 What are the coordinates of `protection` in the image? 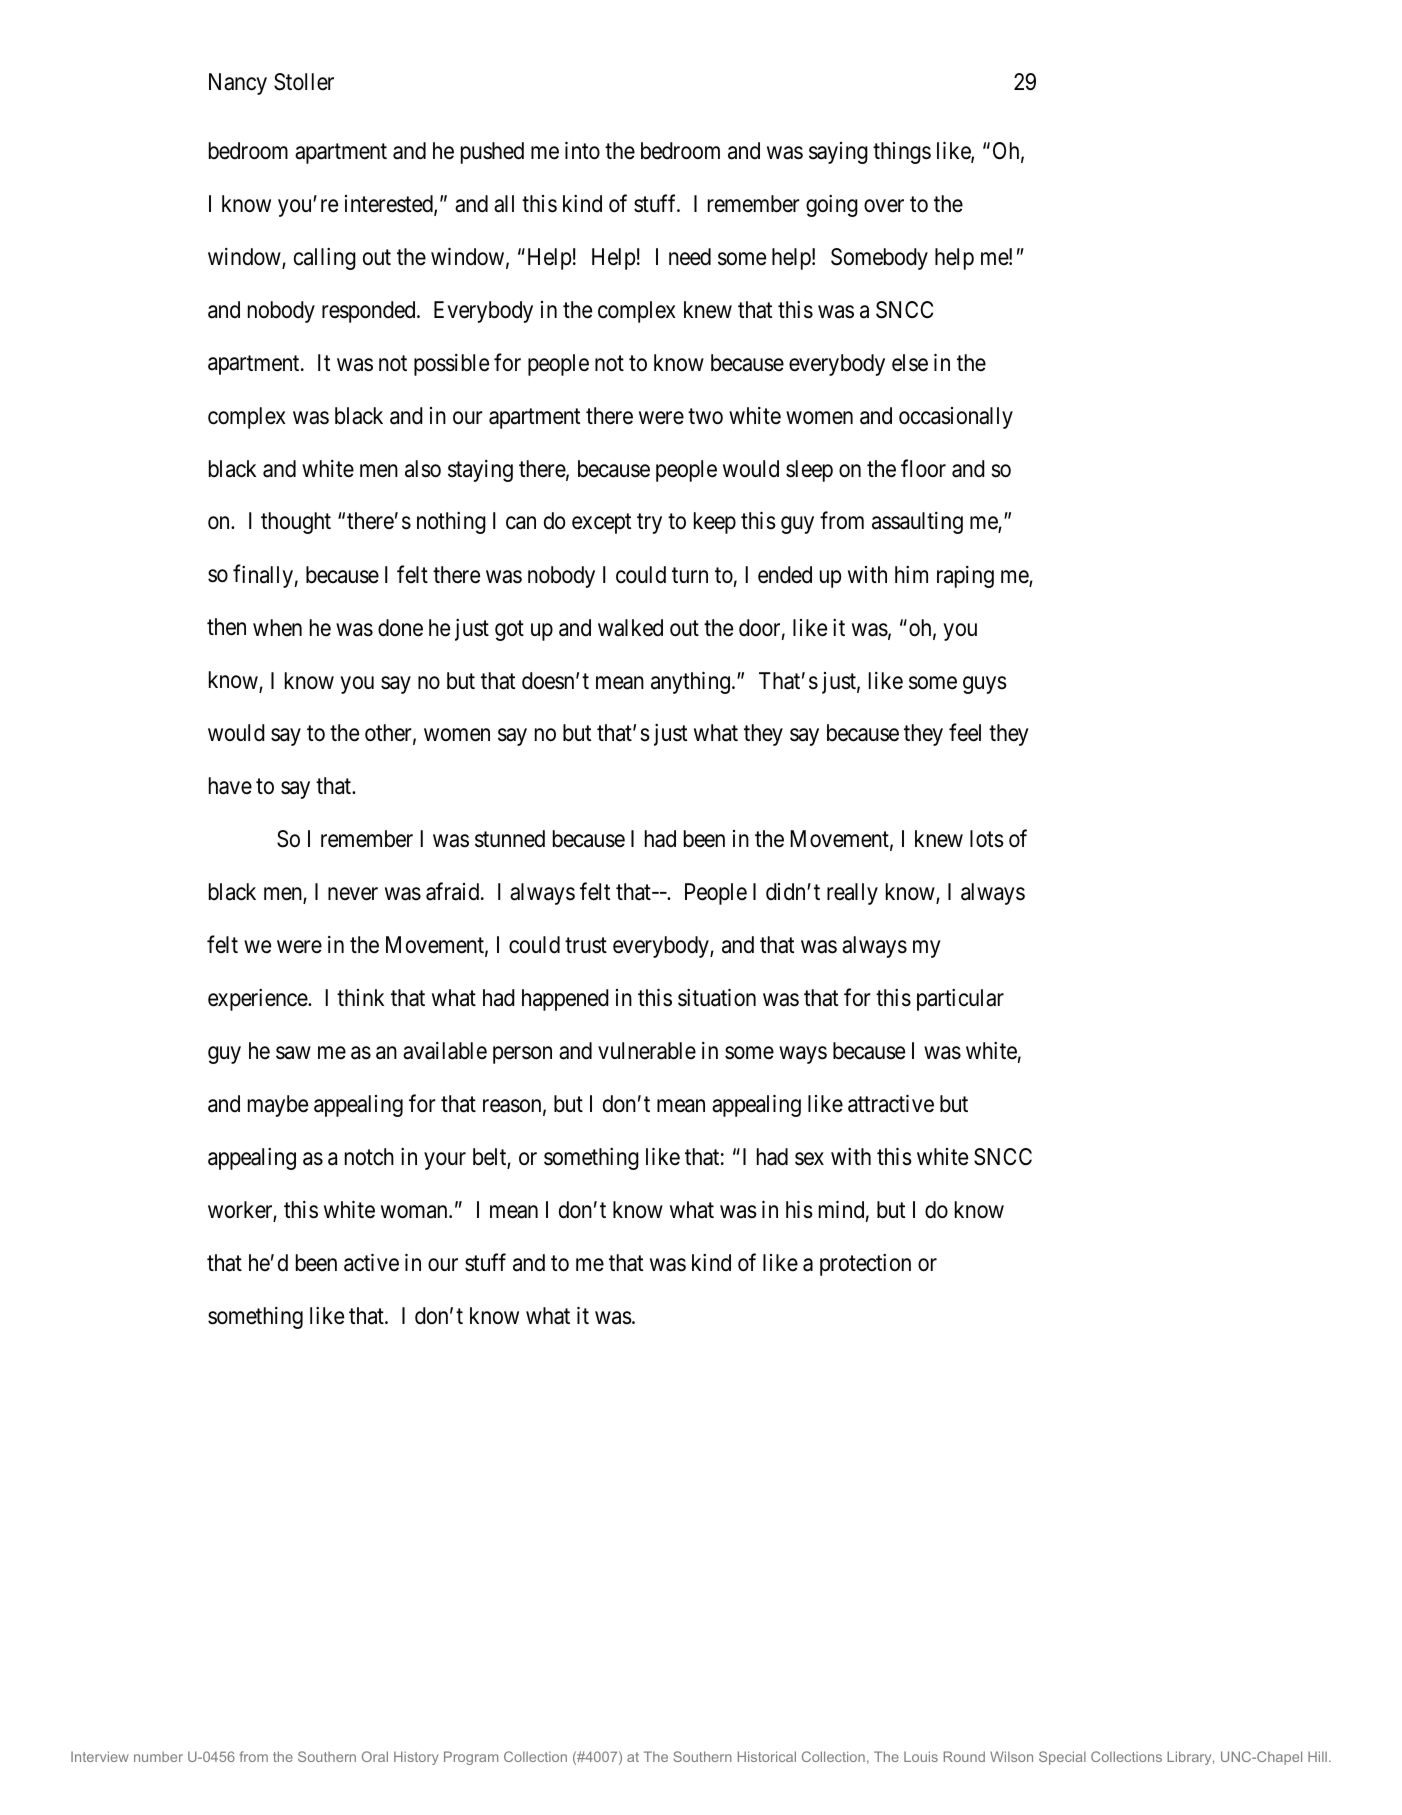 It's located at (865, 1265).
